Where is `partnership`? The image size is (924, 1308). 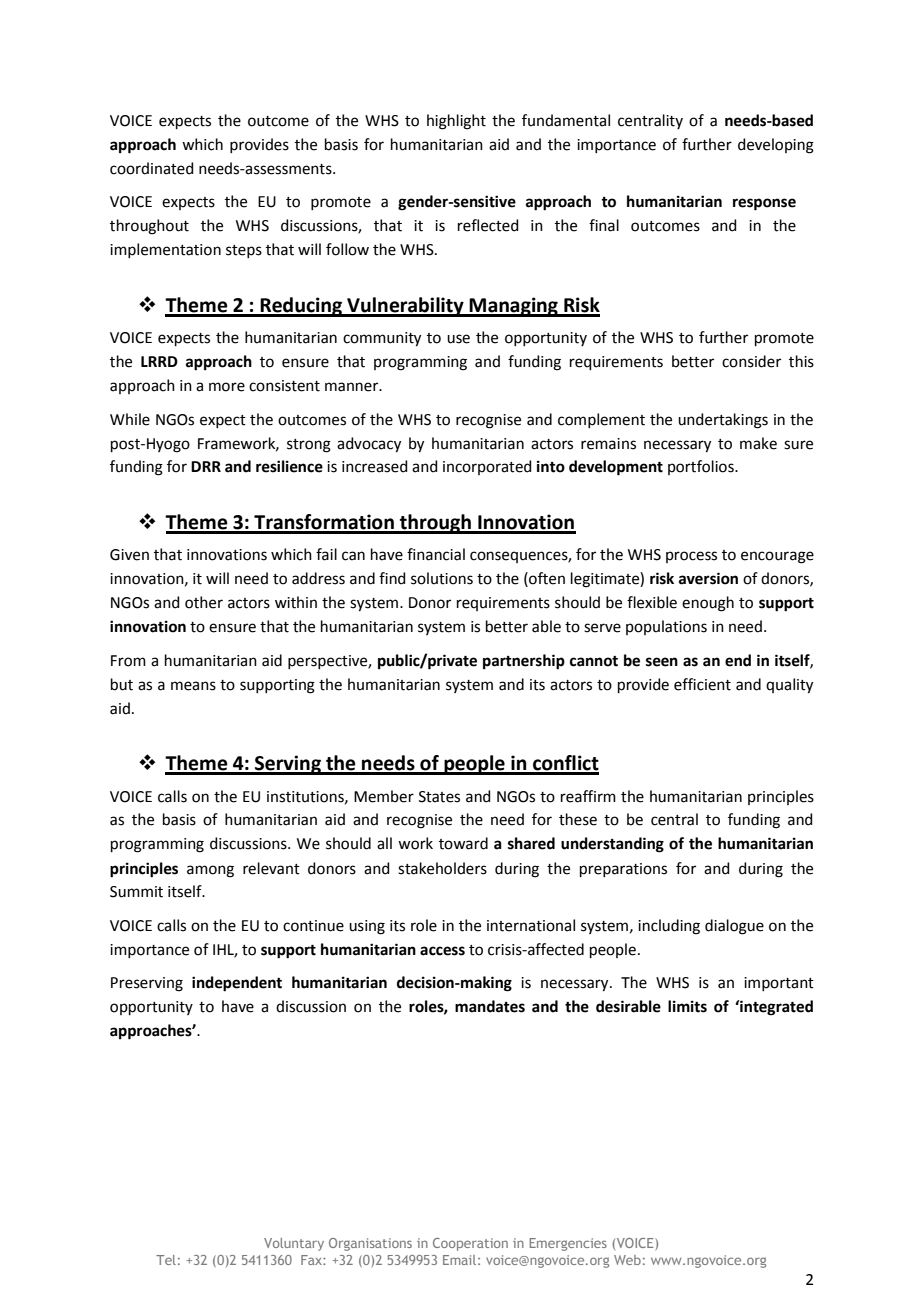
partnership is located at coordinates (524, 662).
